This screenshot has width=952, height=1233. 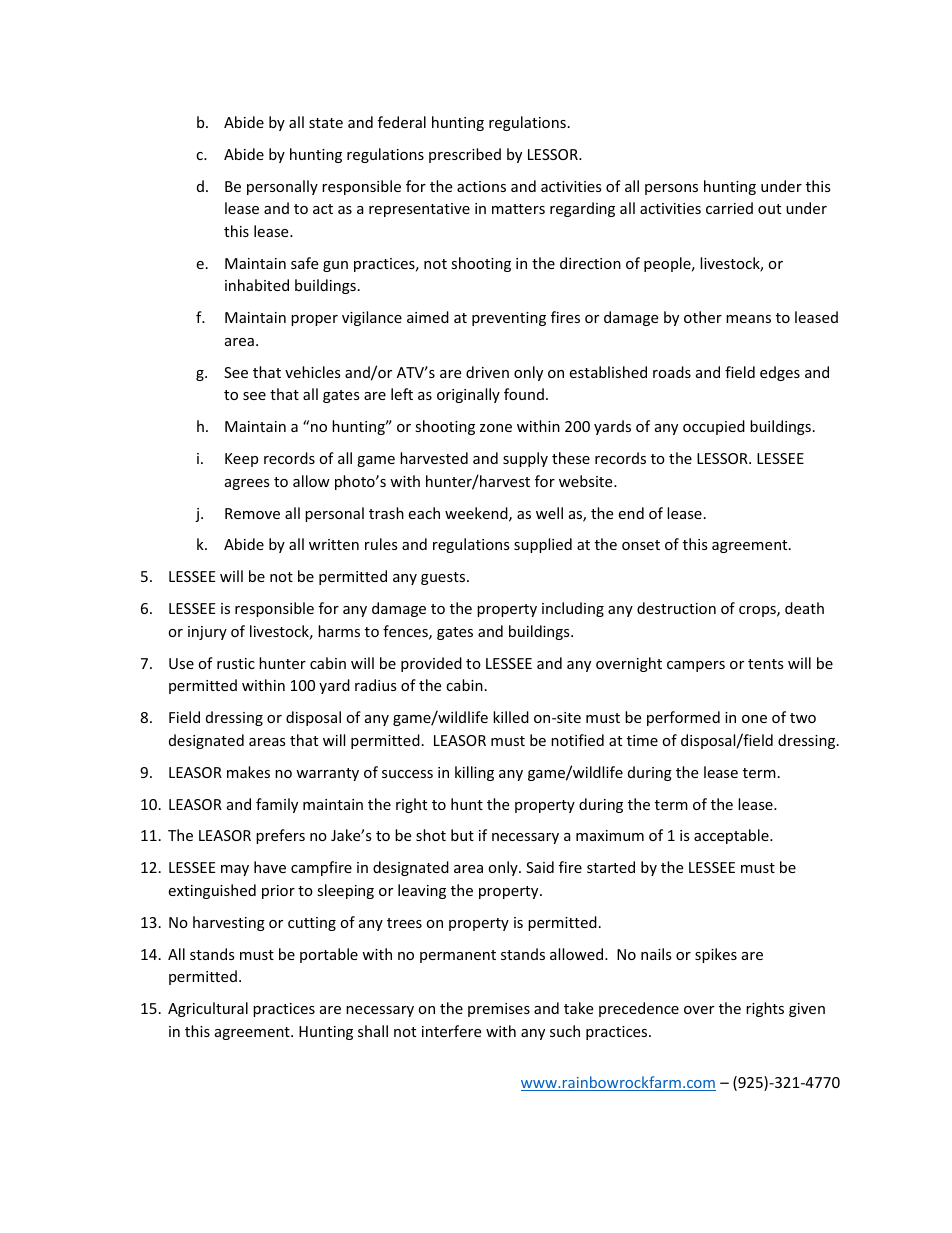 What do you see at coordinates (252, 513) in the screenshot?
I see `Remove` at bounding box center [252, 513].
